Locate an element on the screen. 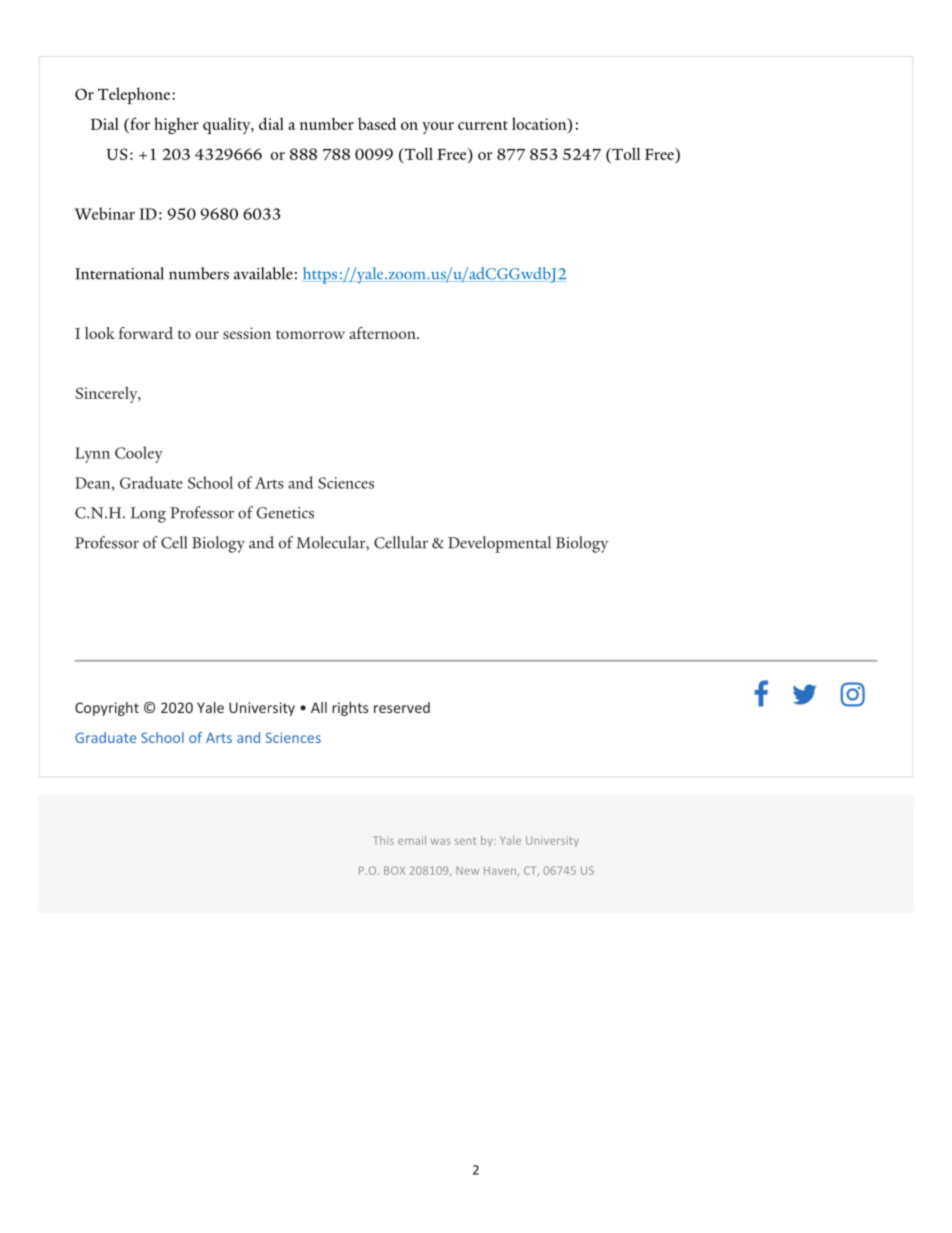 The image size is (952, 1233). Genetics is located at coordinates (285, 513).
